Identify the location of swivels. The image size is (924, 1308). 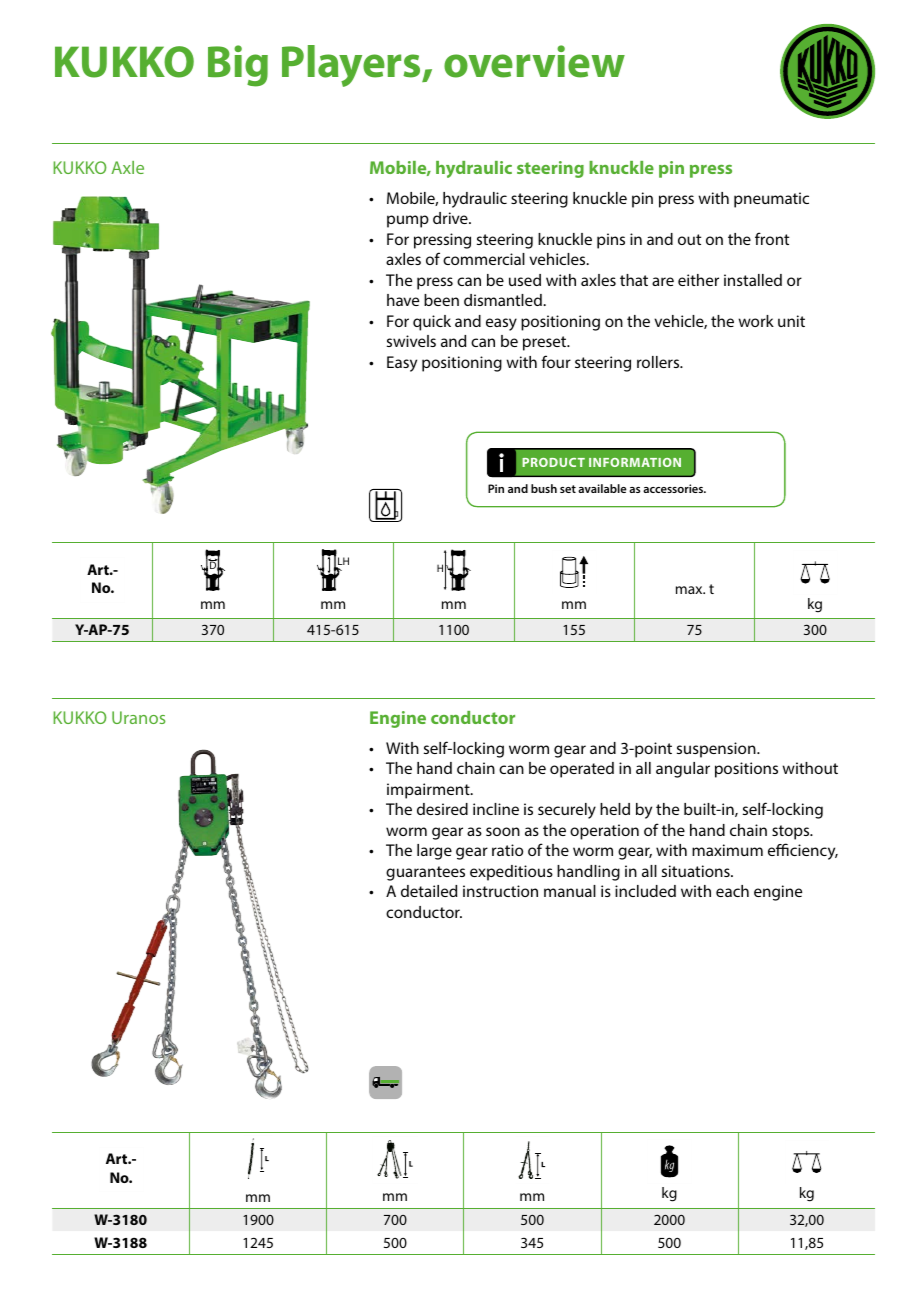
(411, 341).
